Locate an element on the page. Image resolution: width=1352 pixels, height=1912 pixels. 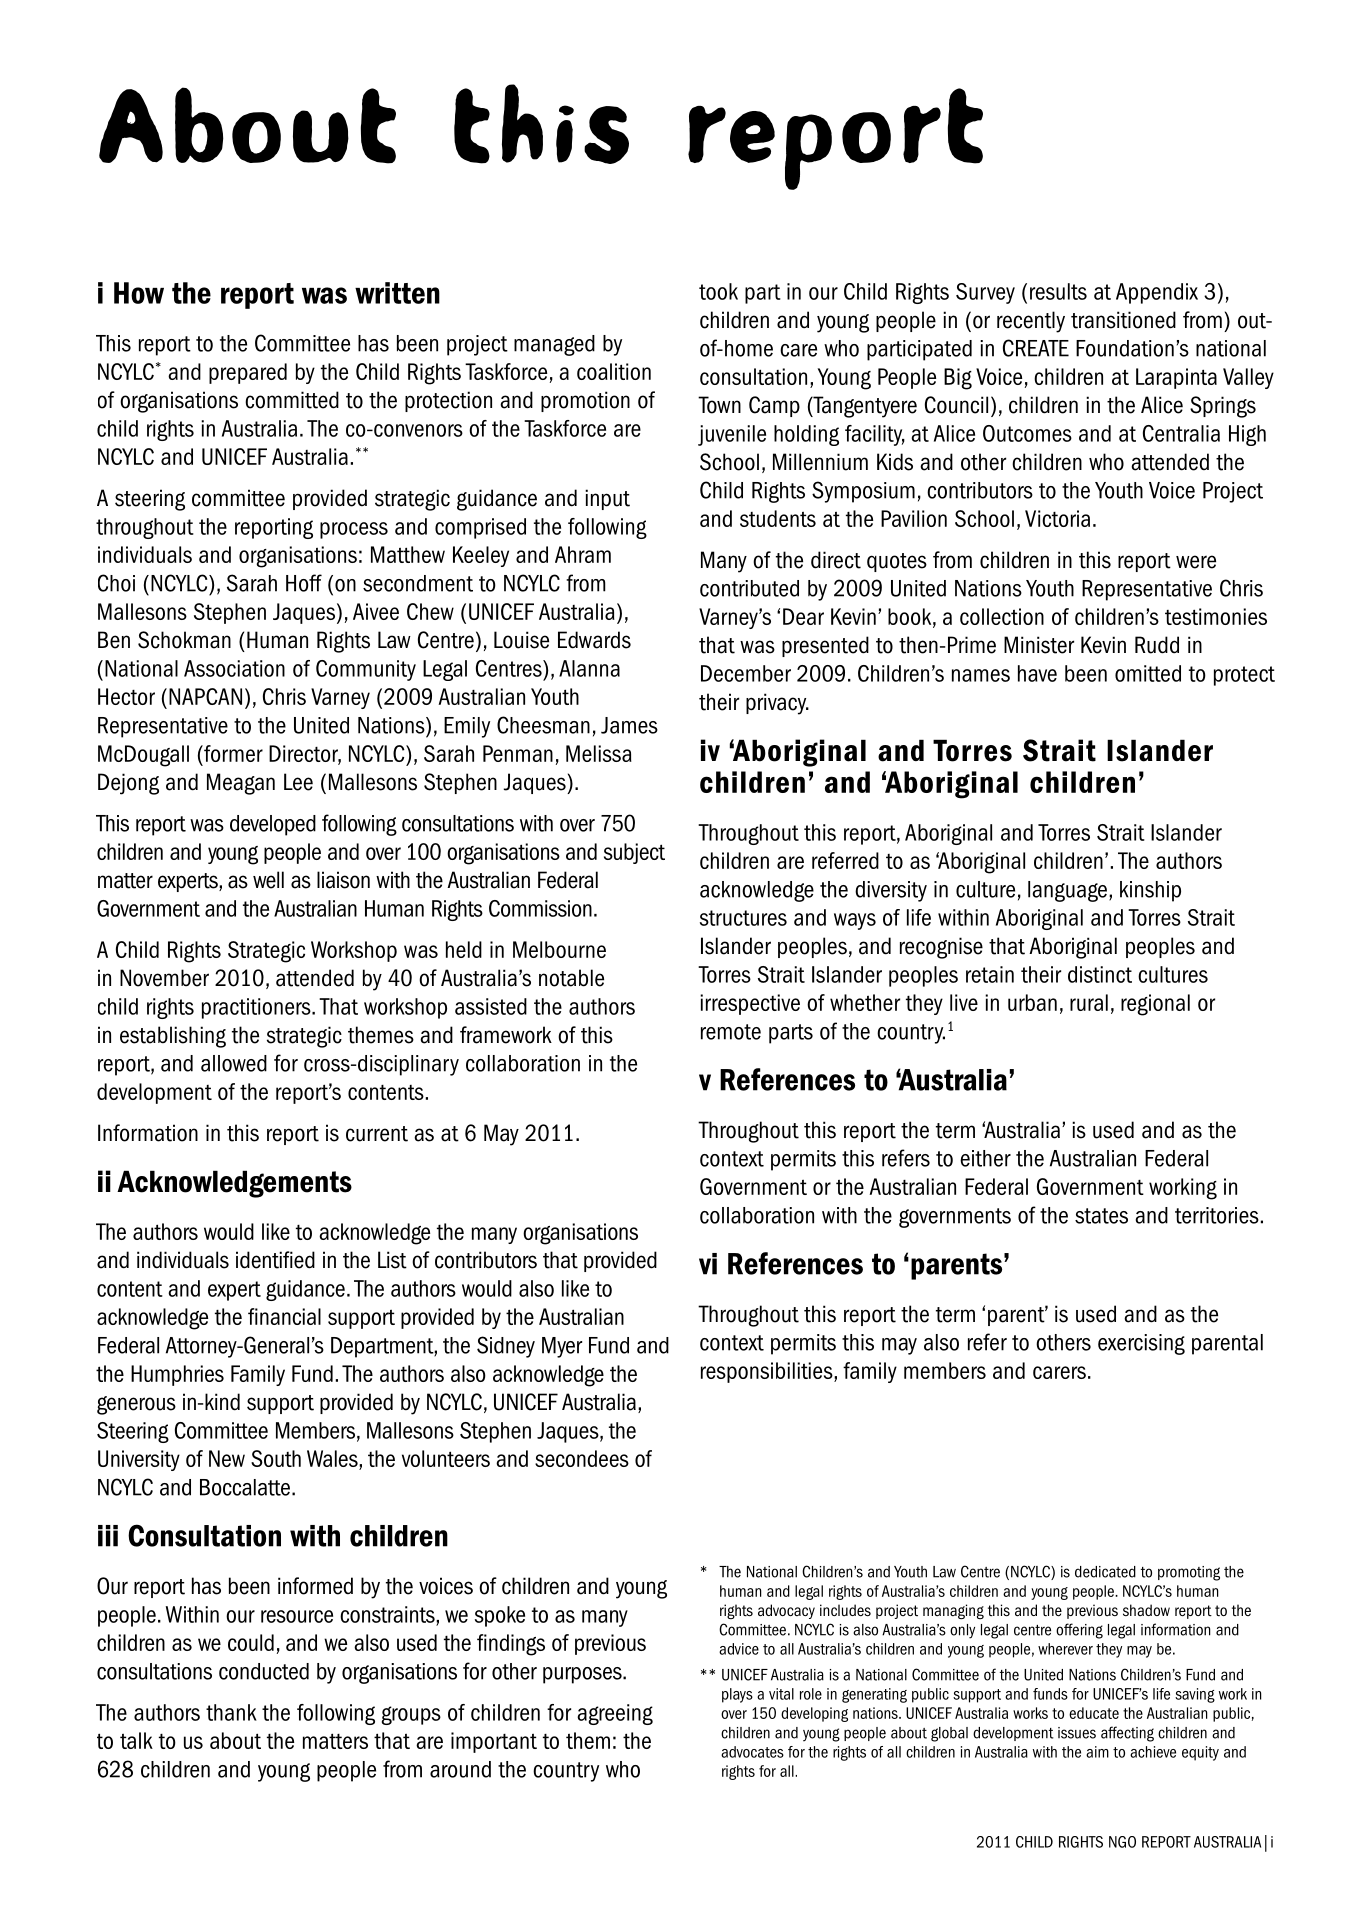
transitioned is located at coordinates (1123, 320).
